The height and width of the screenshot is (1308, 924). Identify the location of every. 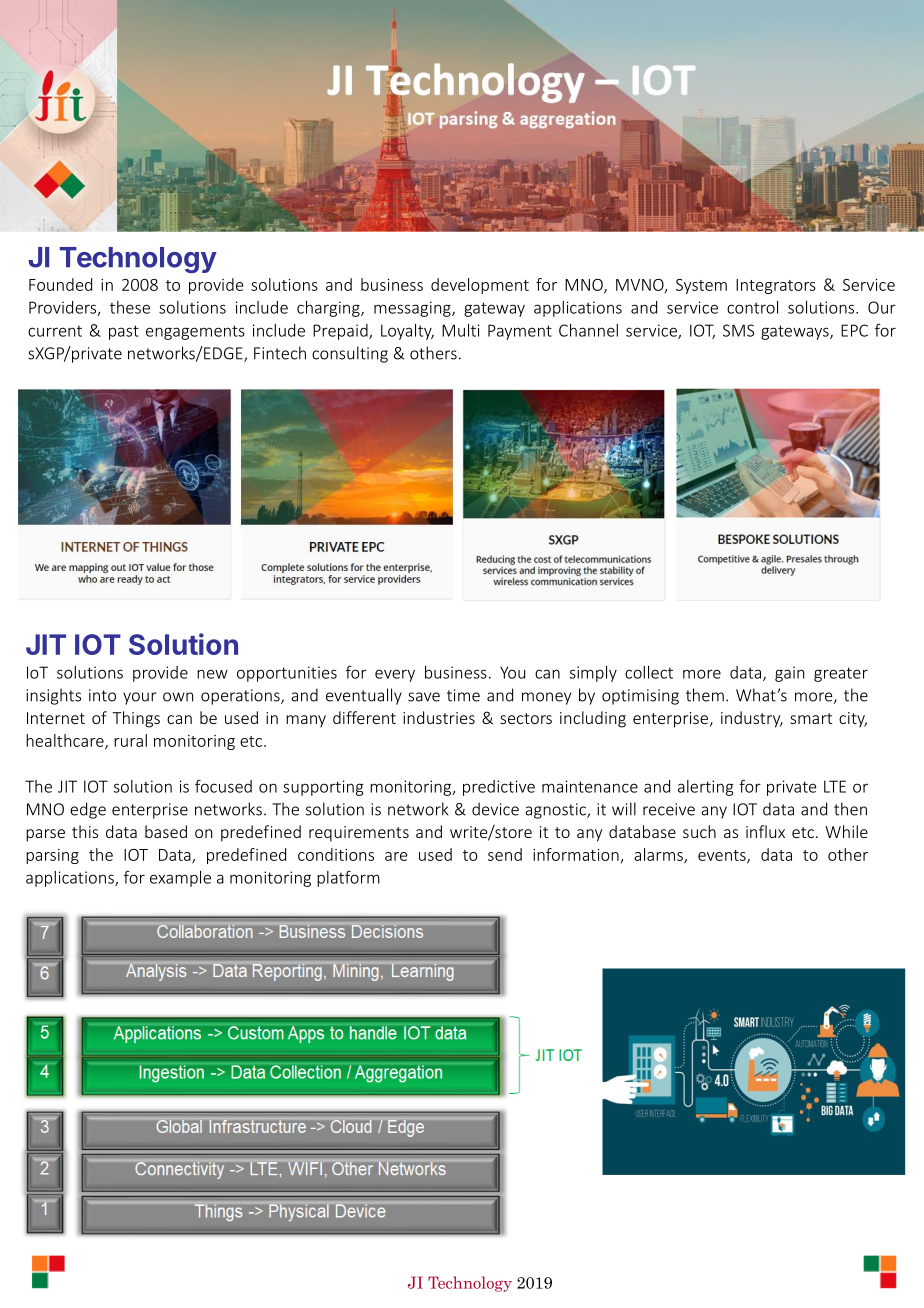
(395, 675).
